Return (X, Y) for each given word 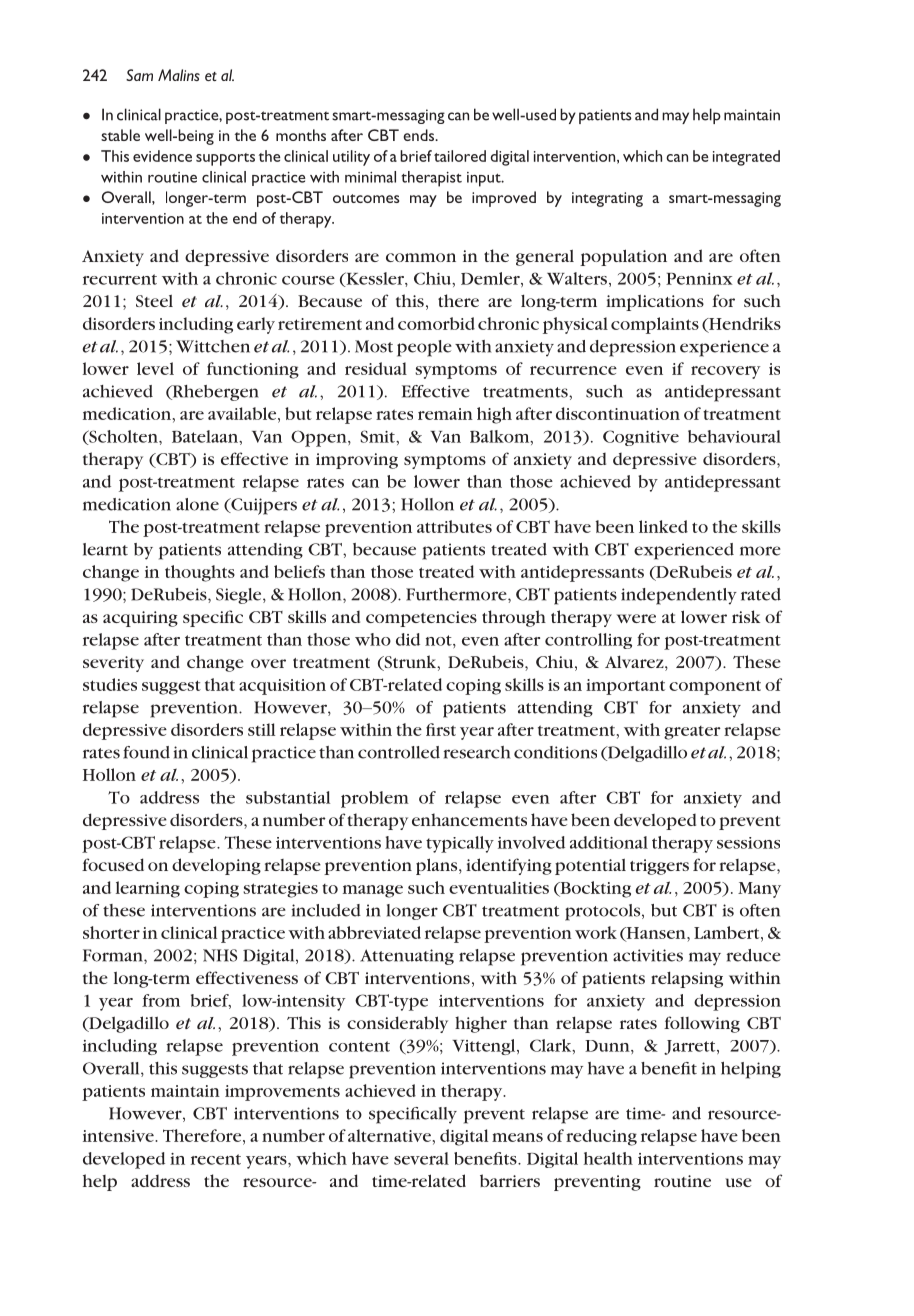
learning (148, 889)
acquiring (140, 619)
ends (420, 135)
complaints (655, 325)
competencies (421, 619)
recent (216, 1159)
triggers (659, 867)
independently (679, 596)
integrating (607, 199)
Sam (139, 75)
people (424, 348)
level (155, 368)
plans (438, 866)
